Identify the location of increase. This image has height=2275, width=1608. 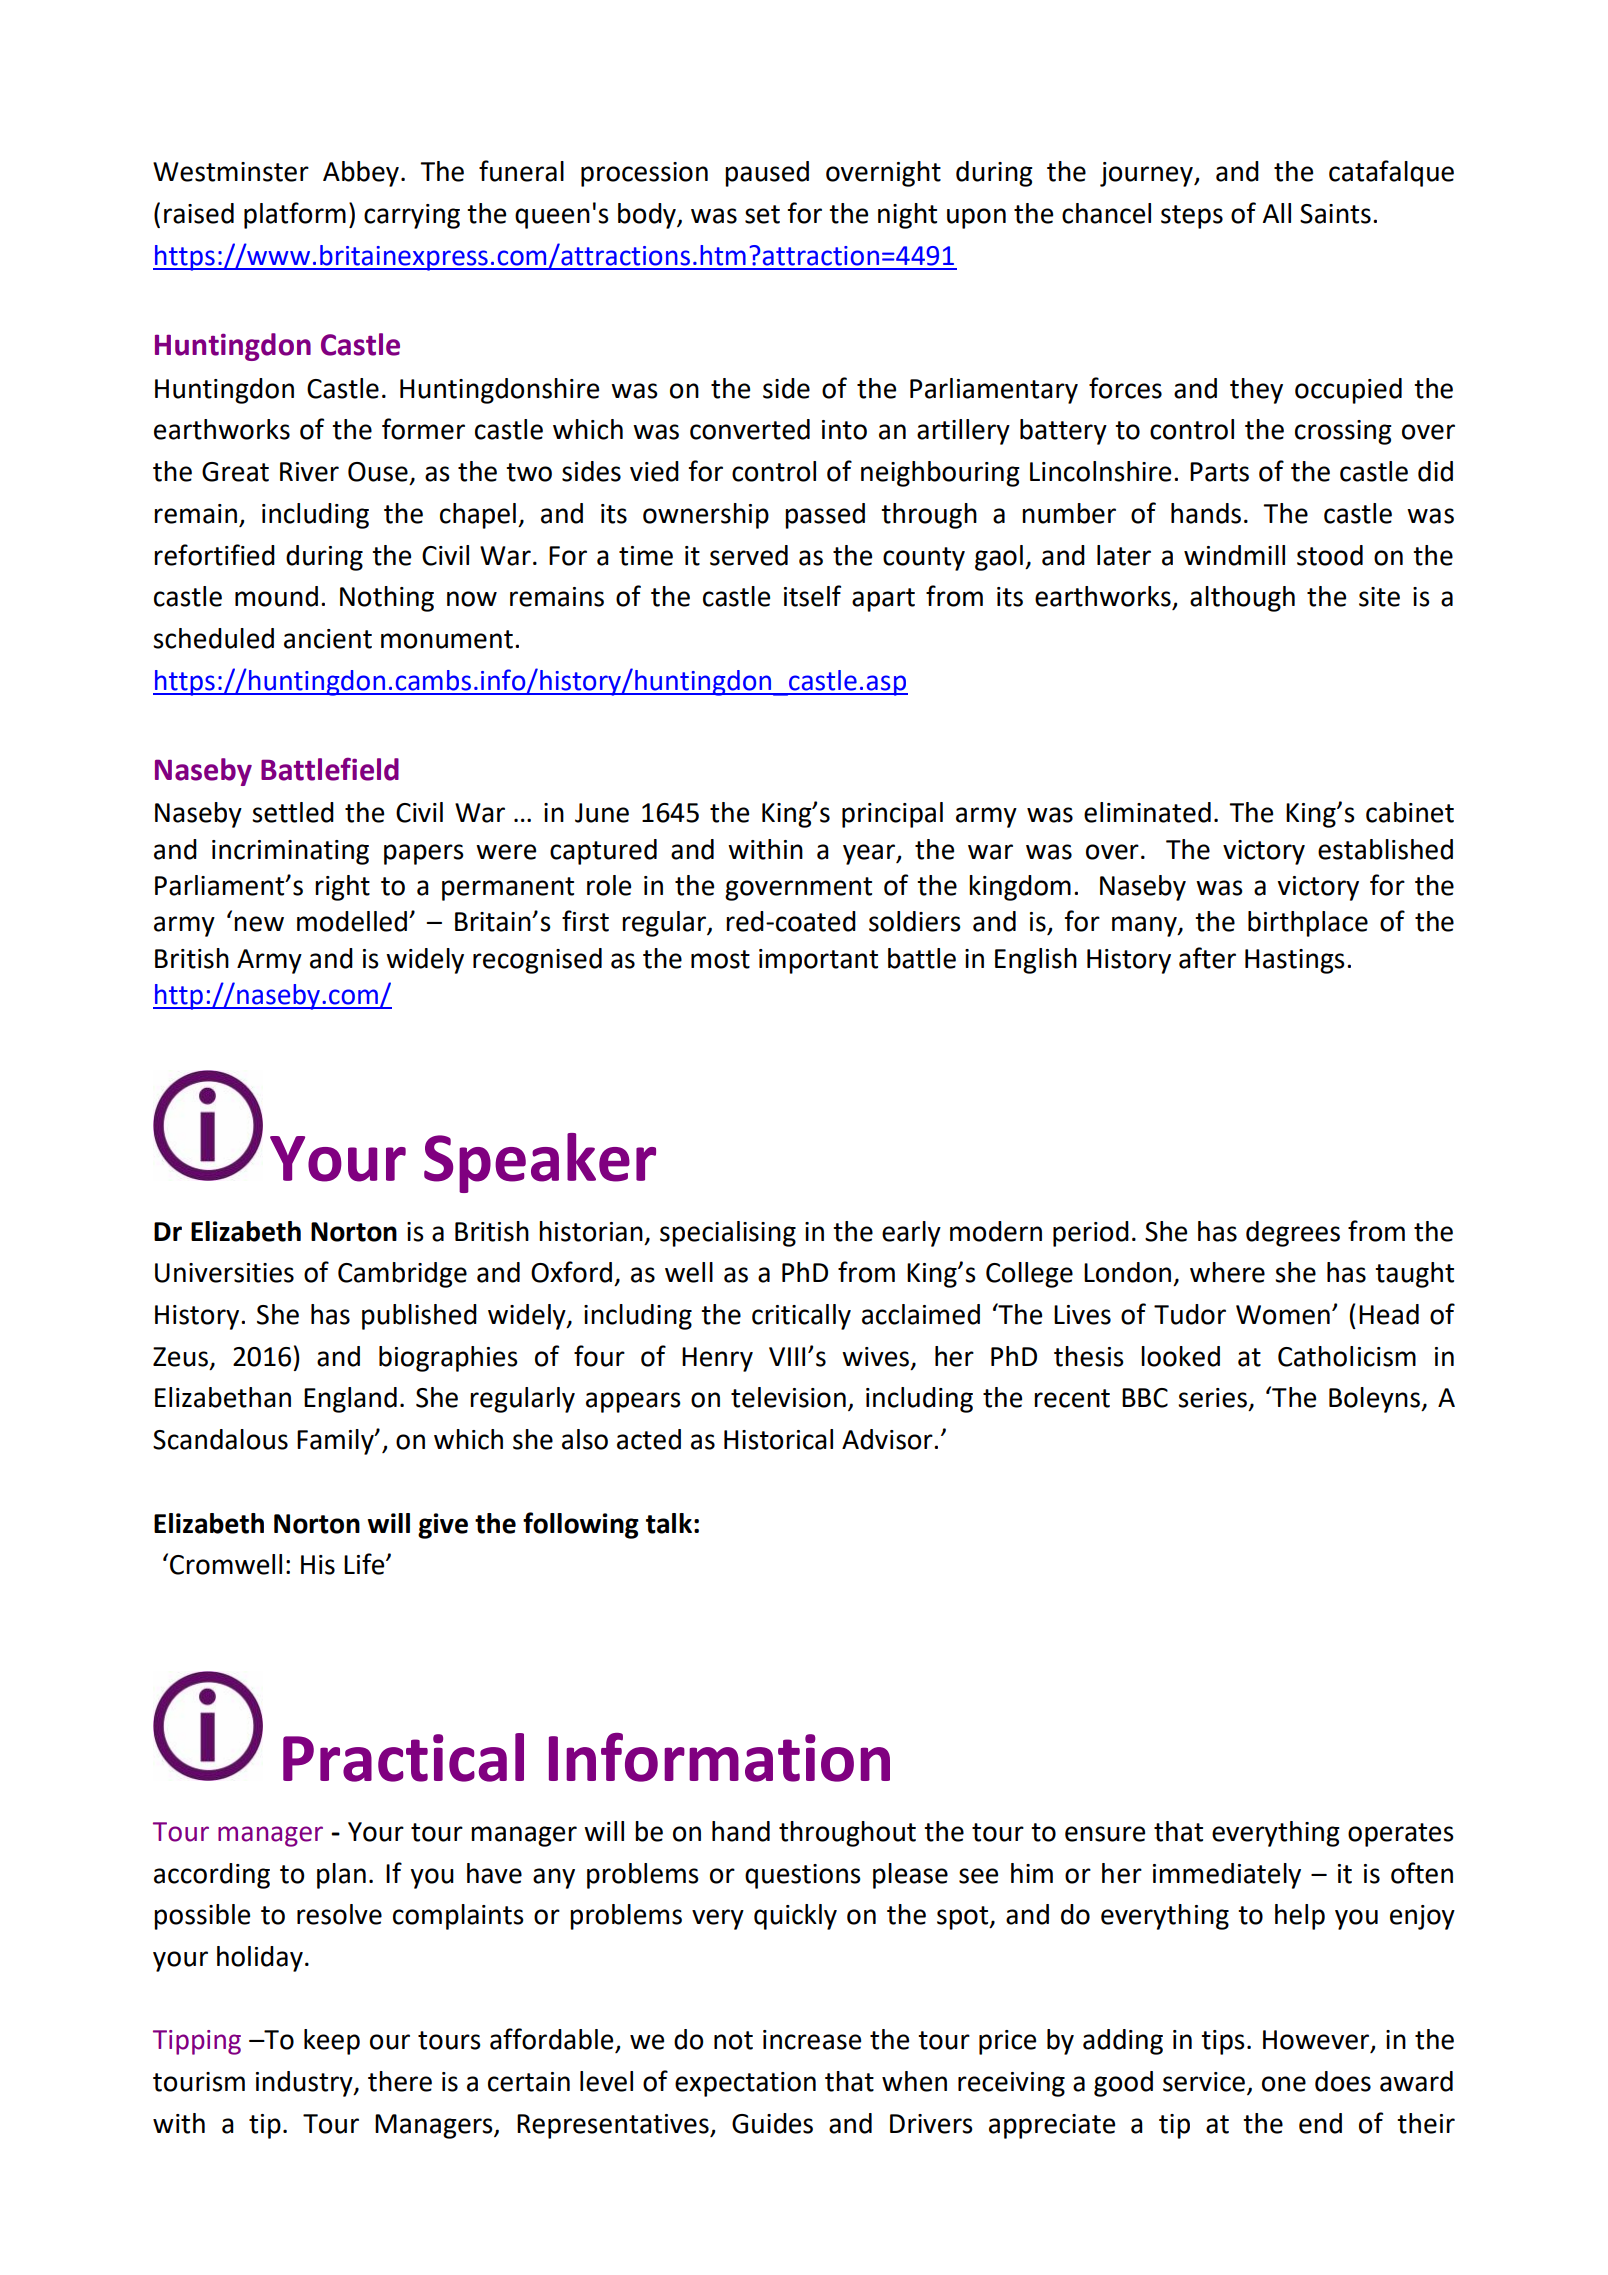
(812, 2040).
